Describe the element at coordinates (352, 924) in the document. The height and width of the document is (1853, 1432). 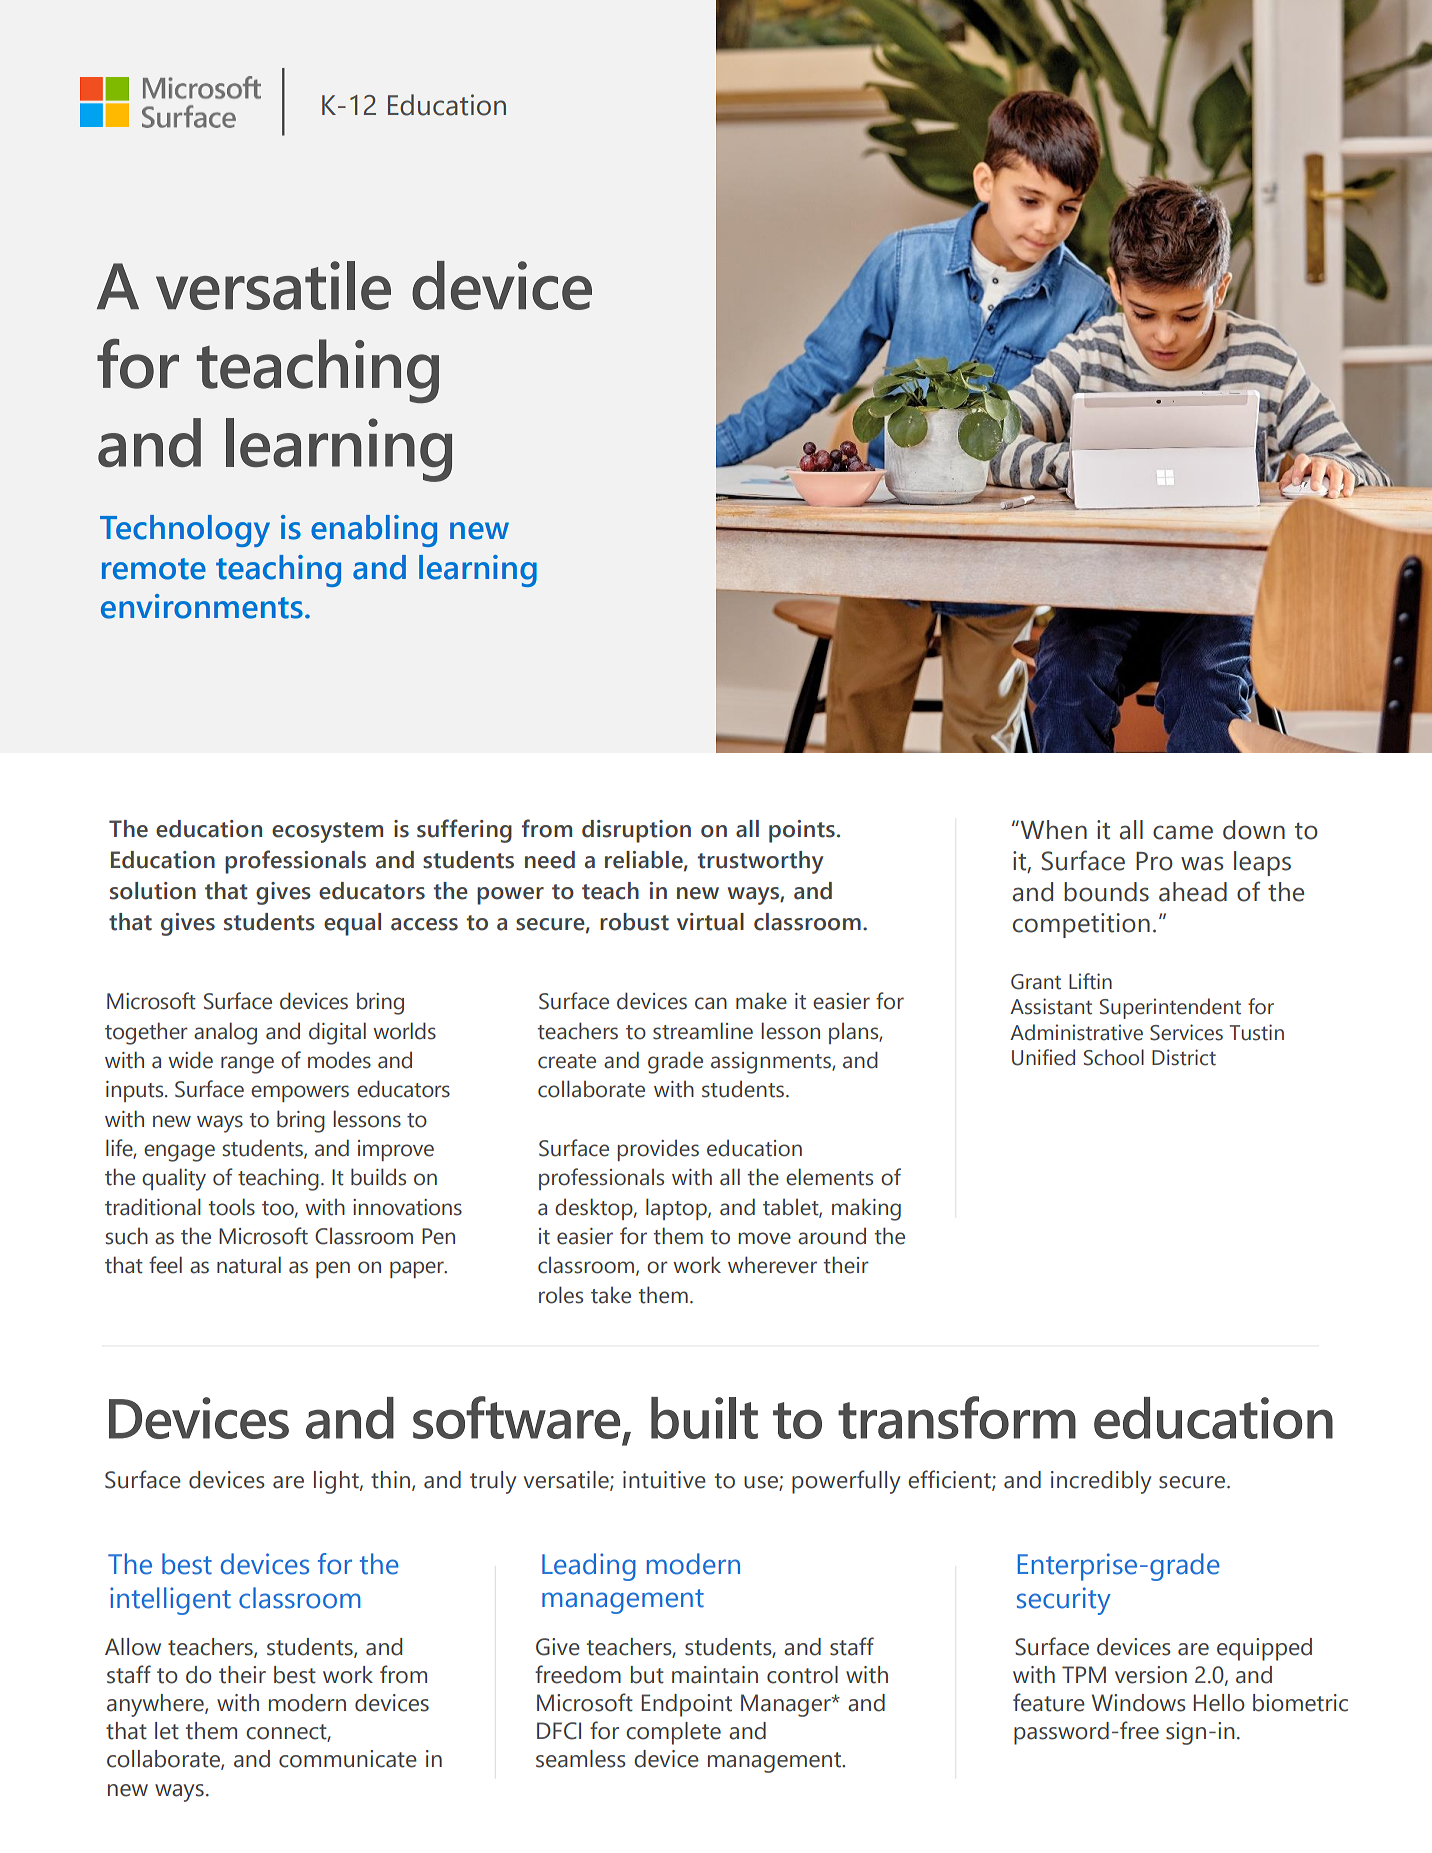
I see `equal` at that location.
